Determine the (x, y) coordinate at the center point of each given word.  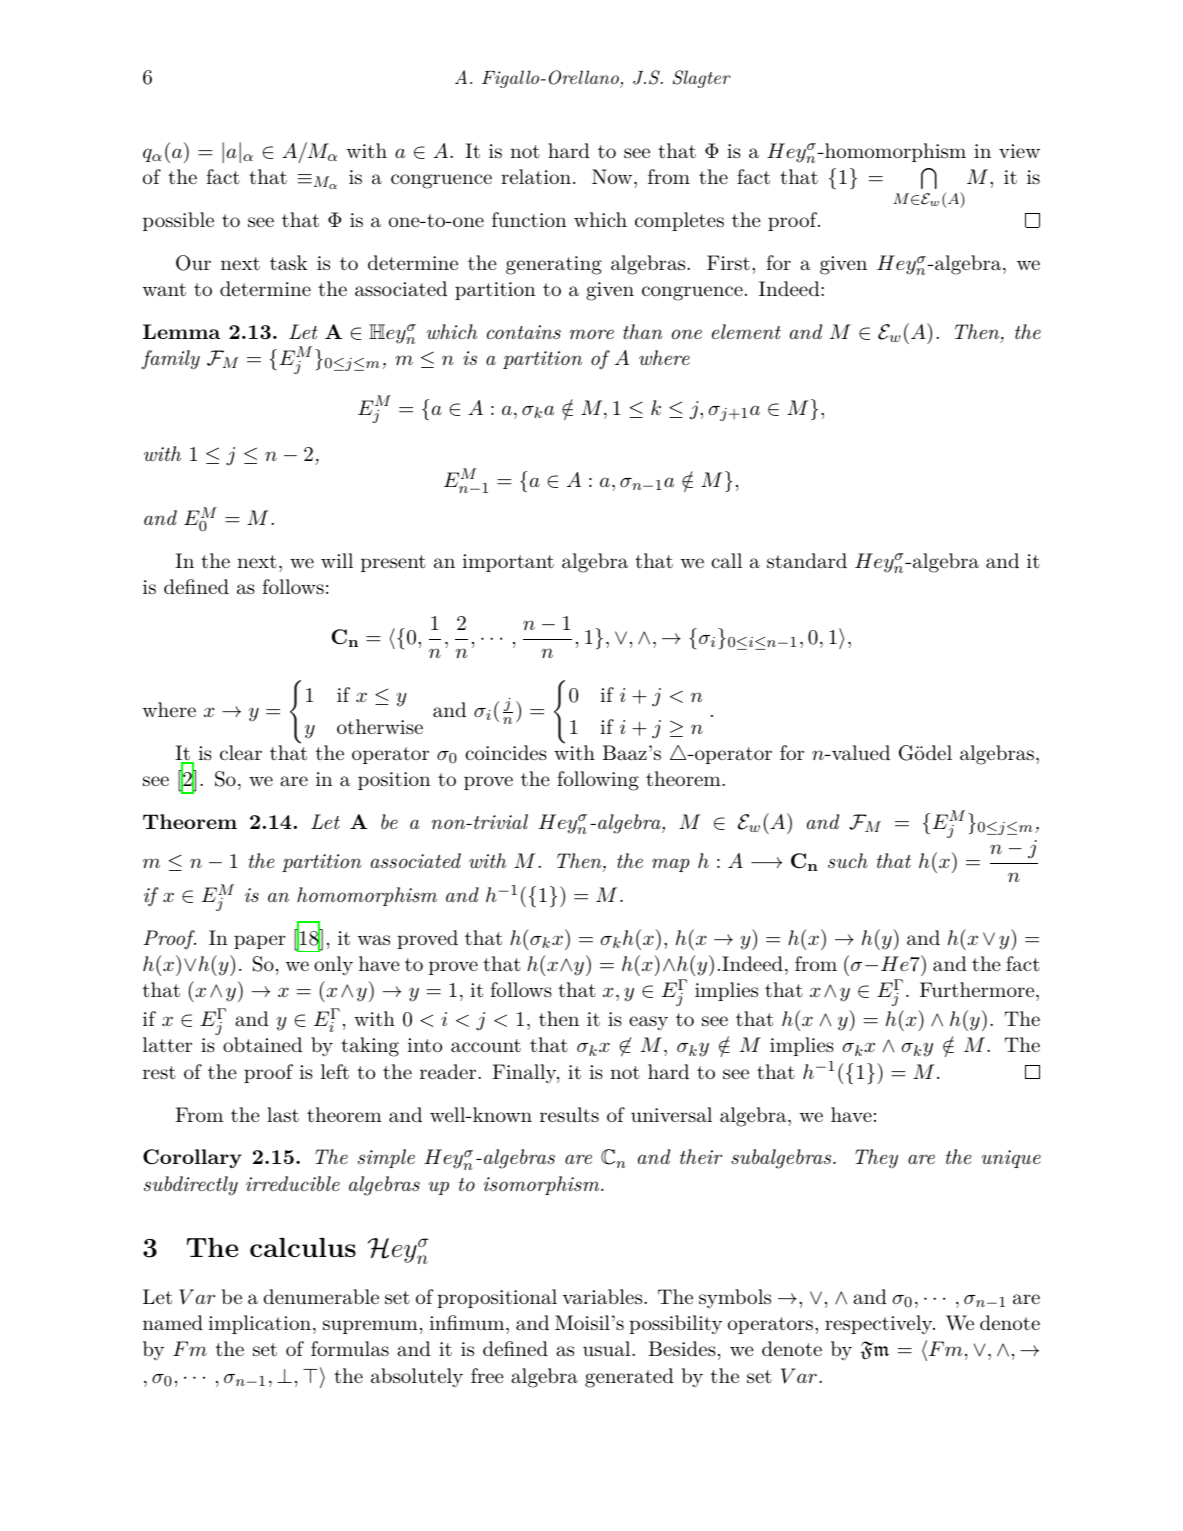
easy (648, 1023)
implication (259, 1324)
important (508, 563)
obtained (262, 1045)
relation (536, 177)
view (1019, 151)
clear (241, 753)
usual (608, 1349)
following (598, 781)
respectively (880, 1325)
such (848, 860)
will (337, 560)
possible (178, 221)
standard (807, 561)
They (876, 1159)
